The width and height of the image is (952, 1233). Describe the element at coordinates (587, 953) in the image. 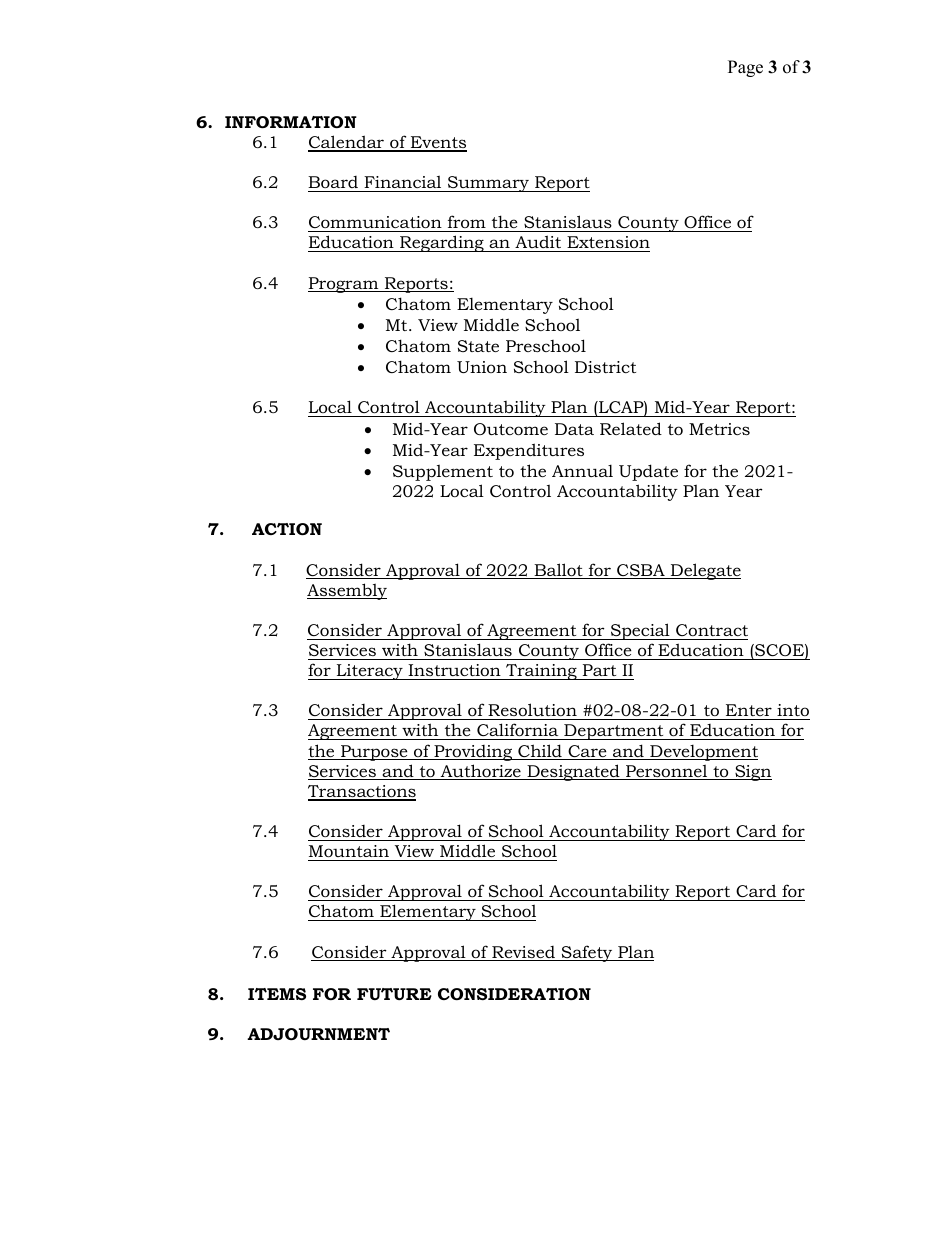

I see `Safety` at that location.
